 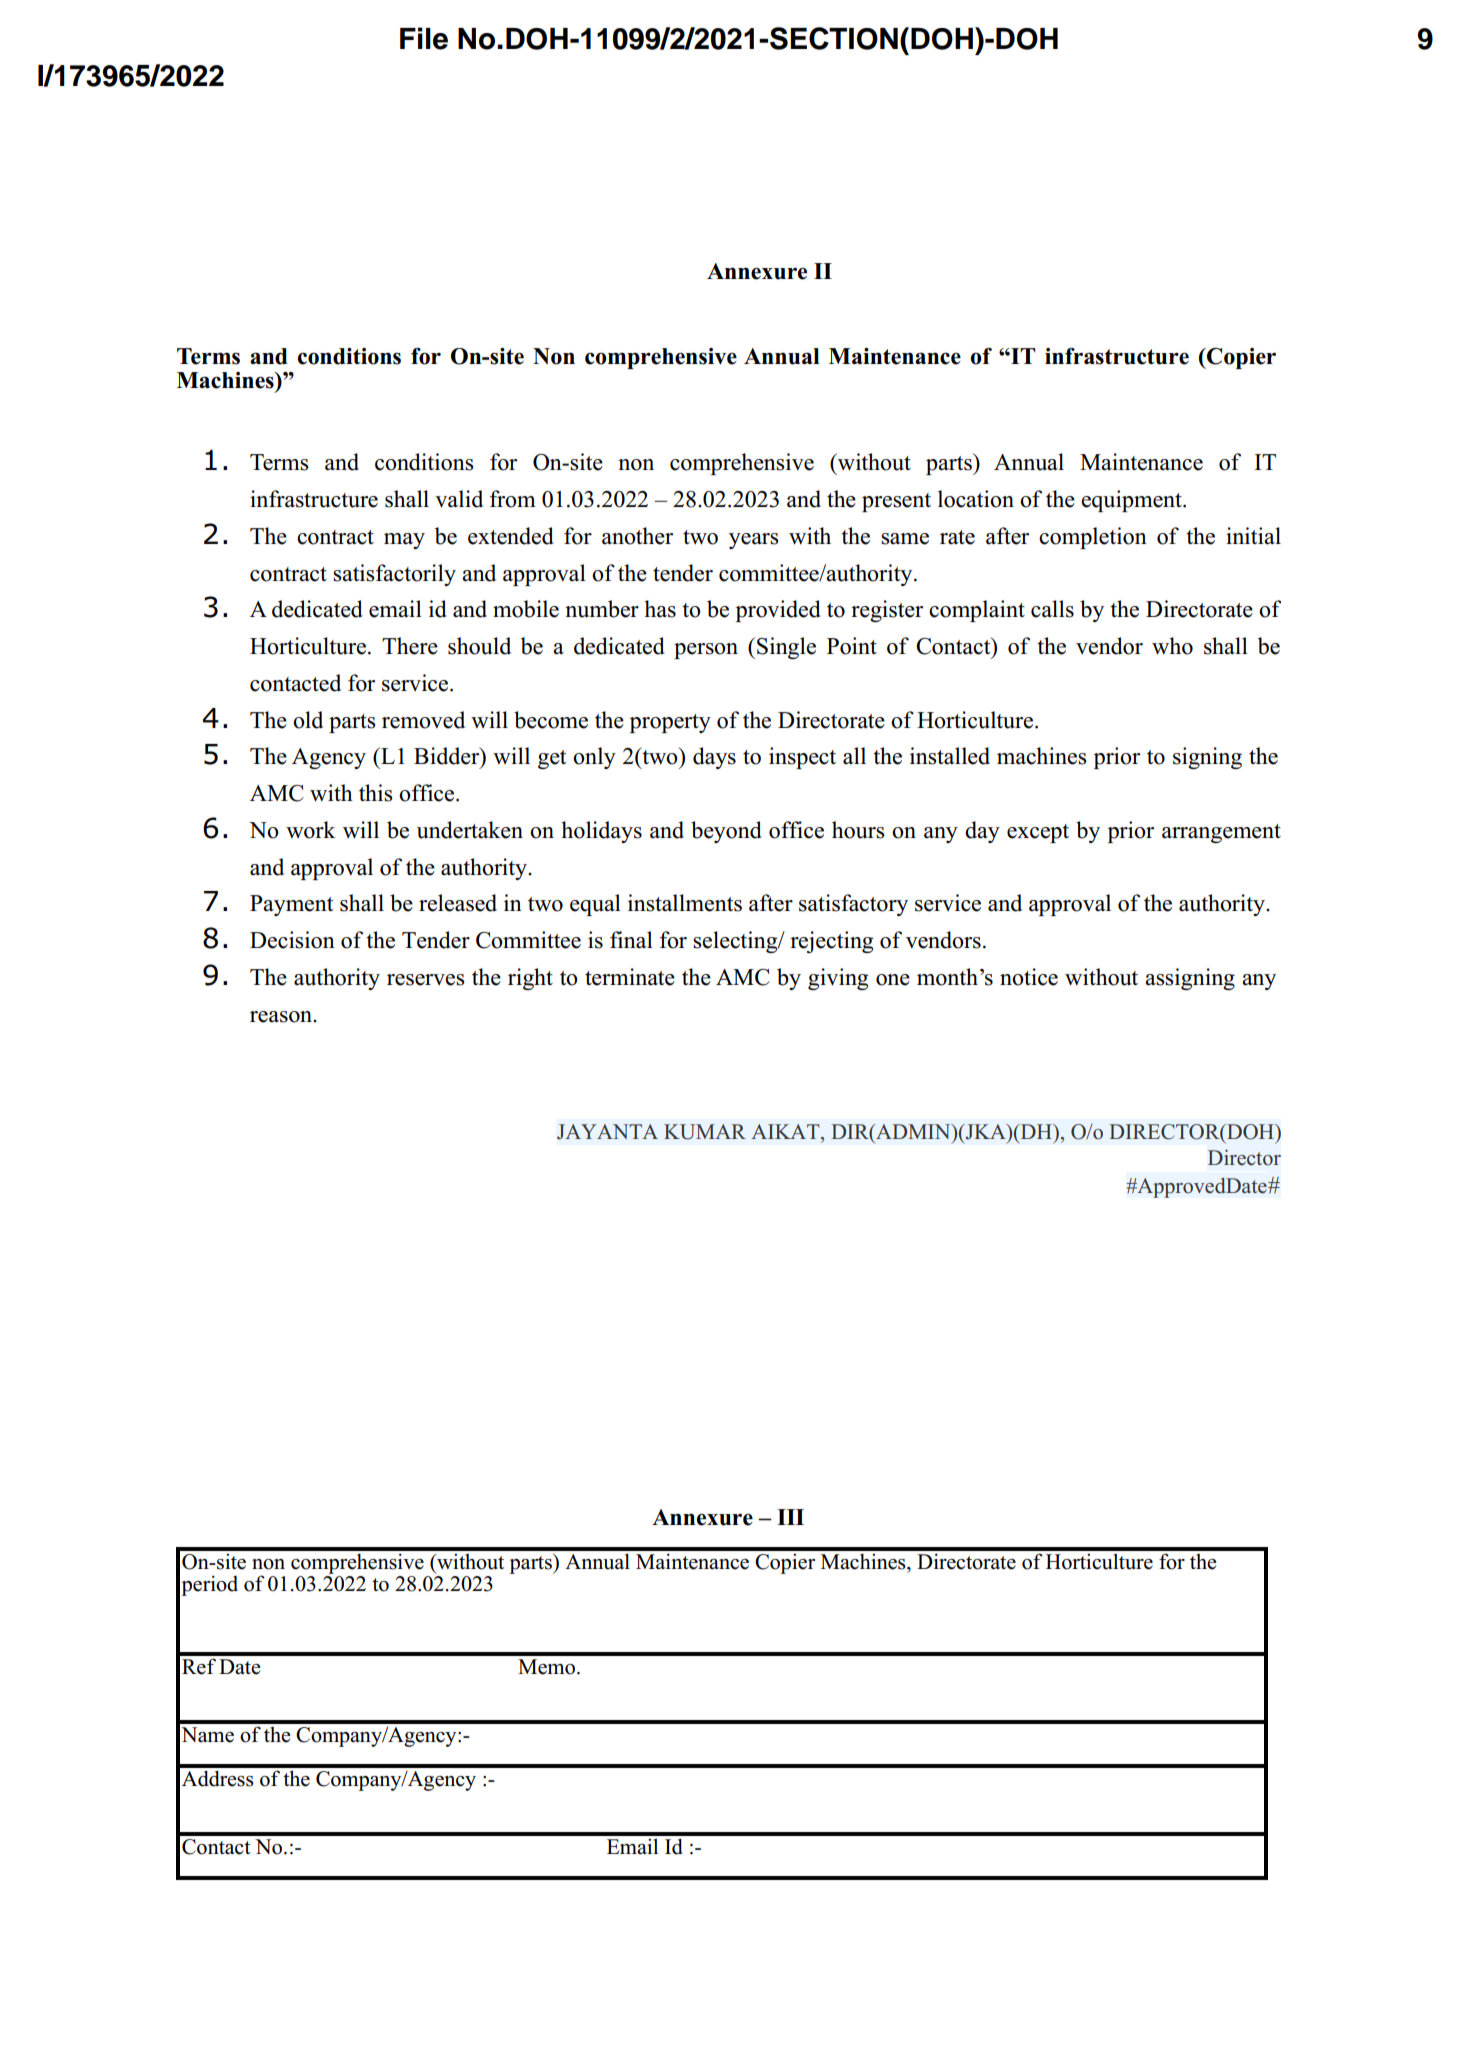 I want to click on equipment, so click(x=1132, y=501).
